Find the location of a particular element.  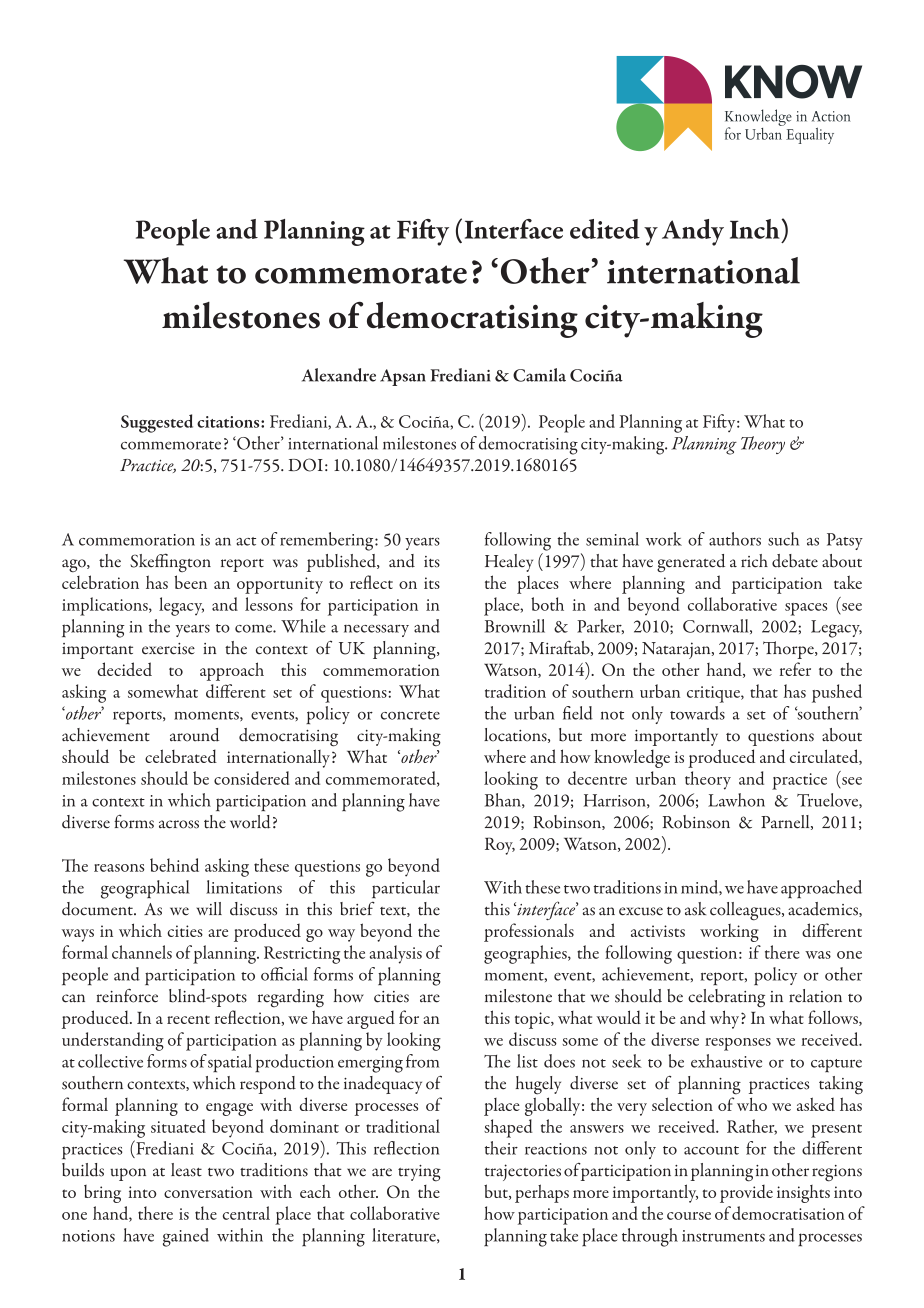

edited is located at coordinates (605, 229).
